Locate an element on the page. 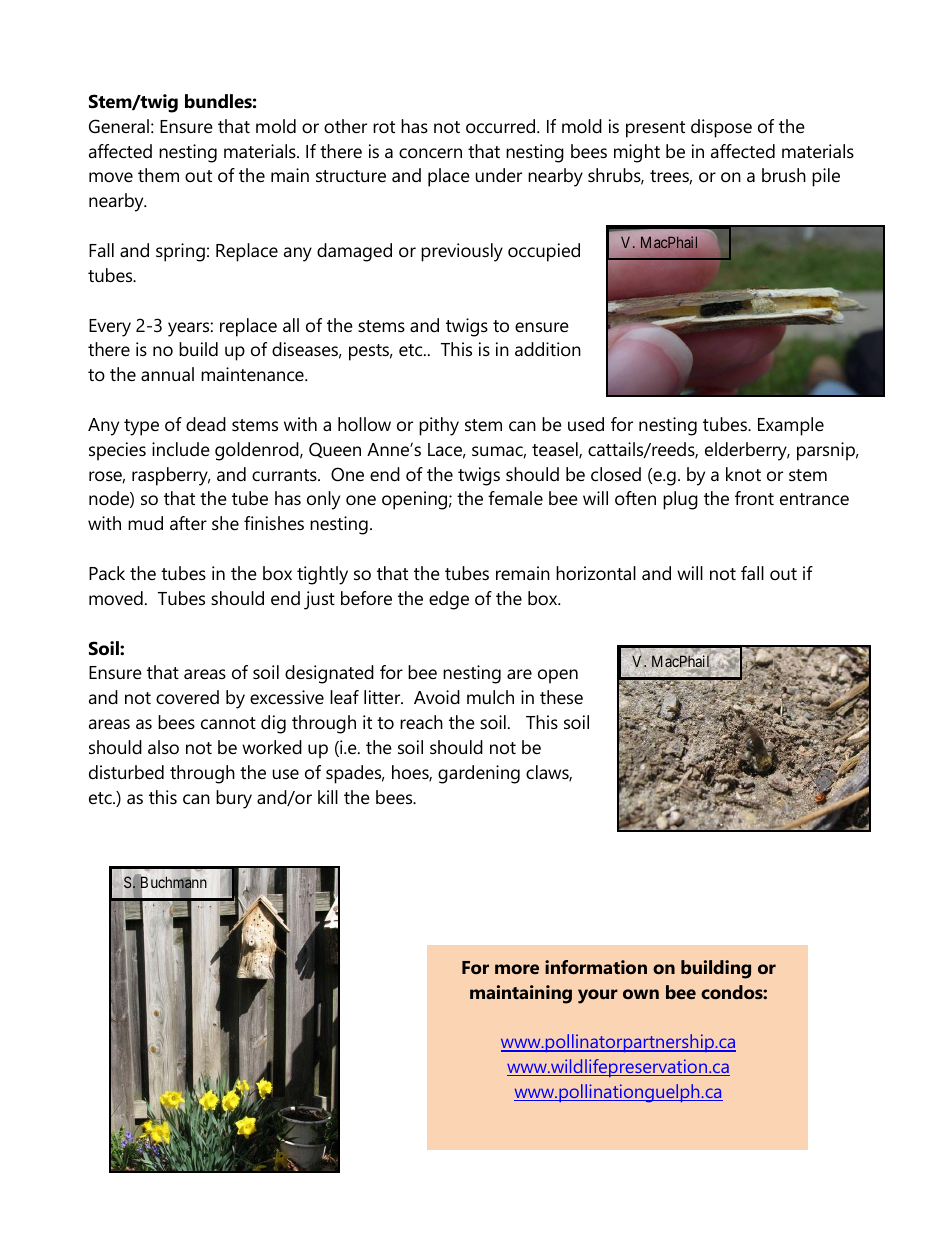 This image has width=952, height=1233. dispose is located at coordinates (721, 128).
